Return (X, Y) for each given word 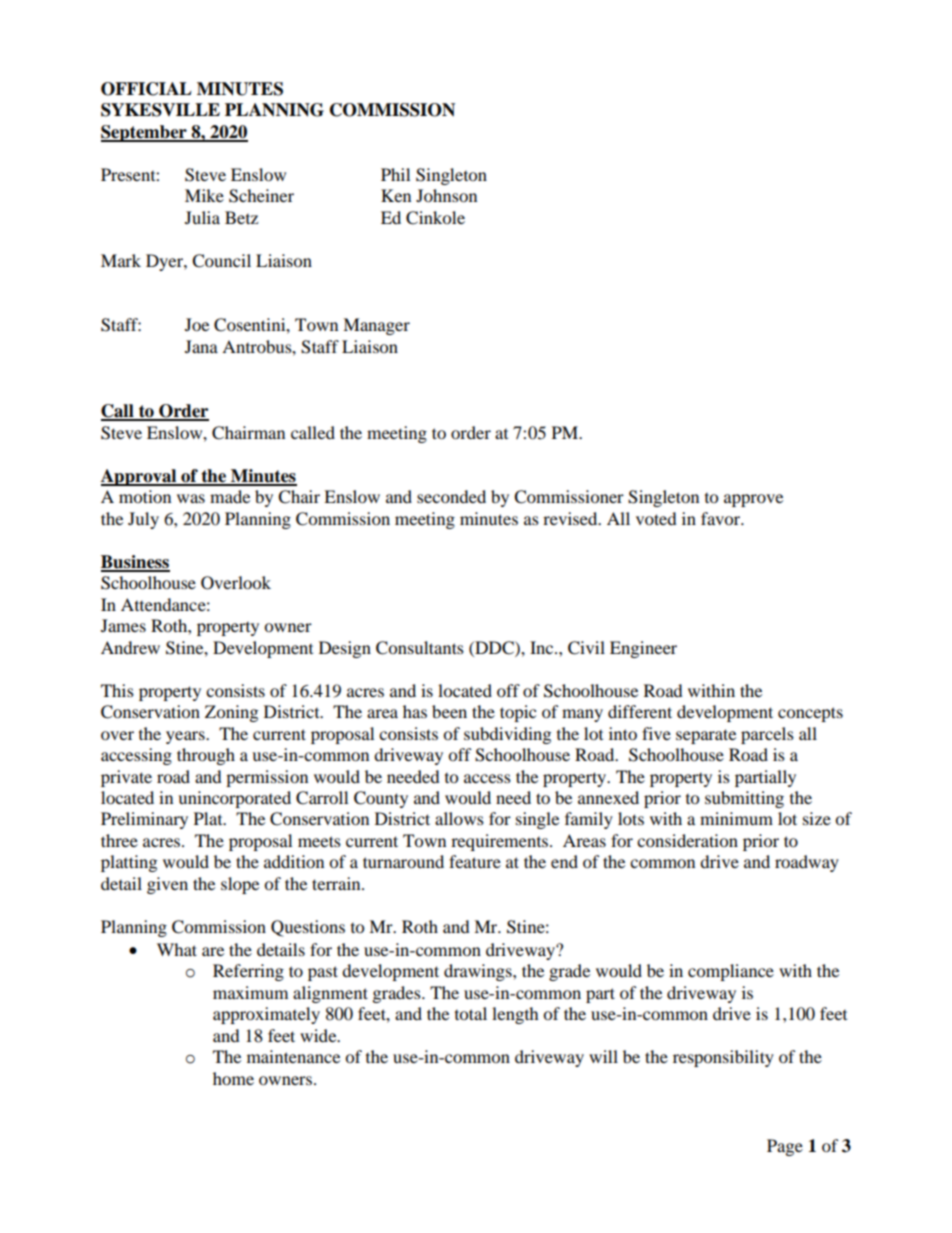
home (233, 1078)
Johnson (446, 195)
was (191, 498)
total (471, 1013)
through (206, 756)
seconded (451, 496)
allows (459, 818)
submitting (744, 799)
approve (753, 500)
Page (785, 1147)
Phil (395, 174)
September (145, 133)
